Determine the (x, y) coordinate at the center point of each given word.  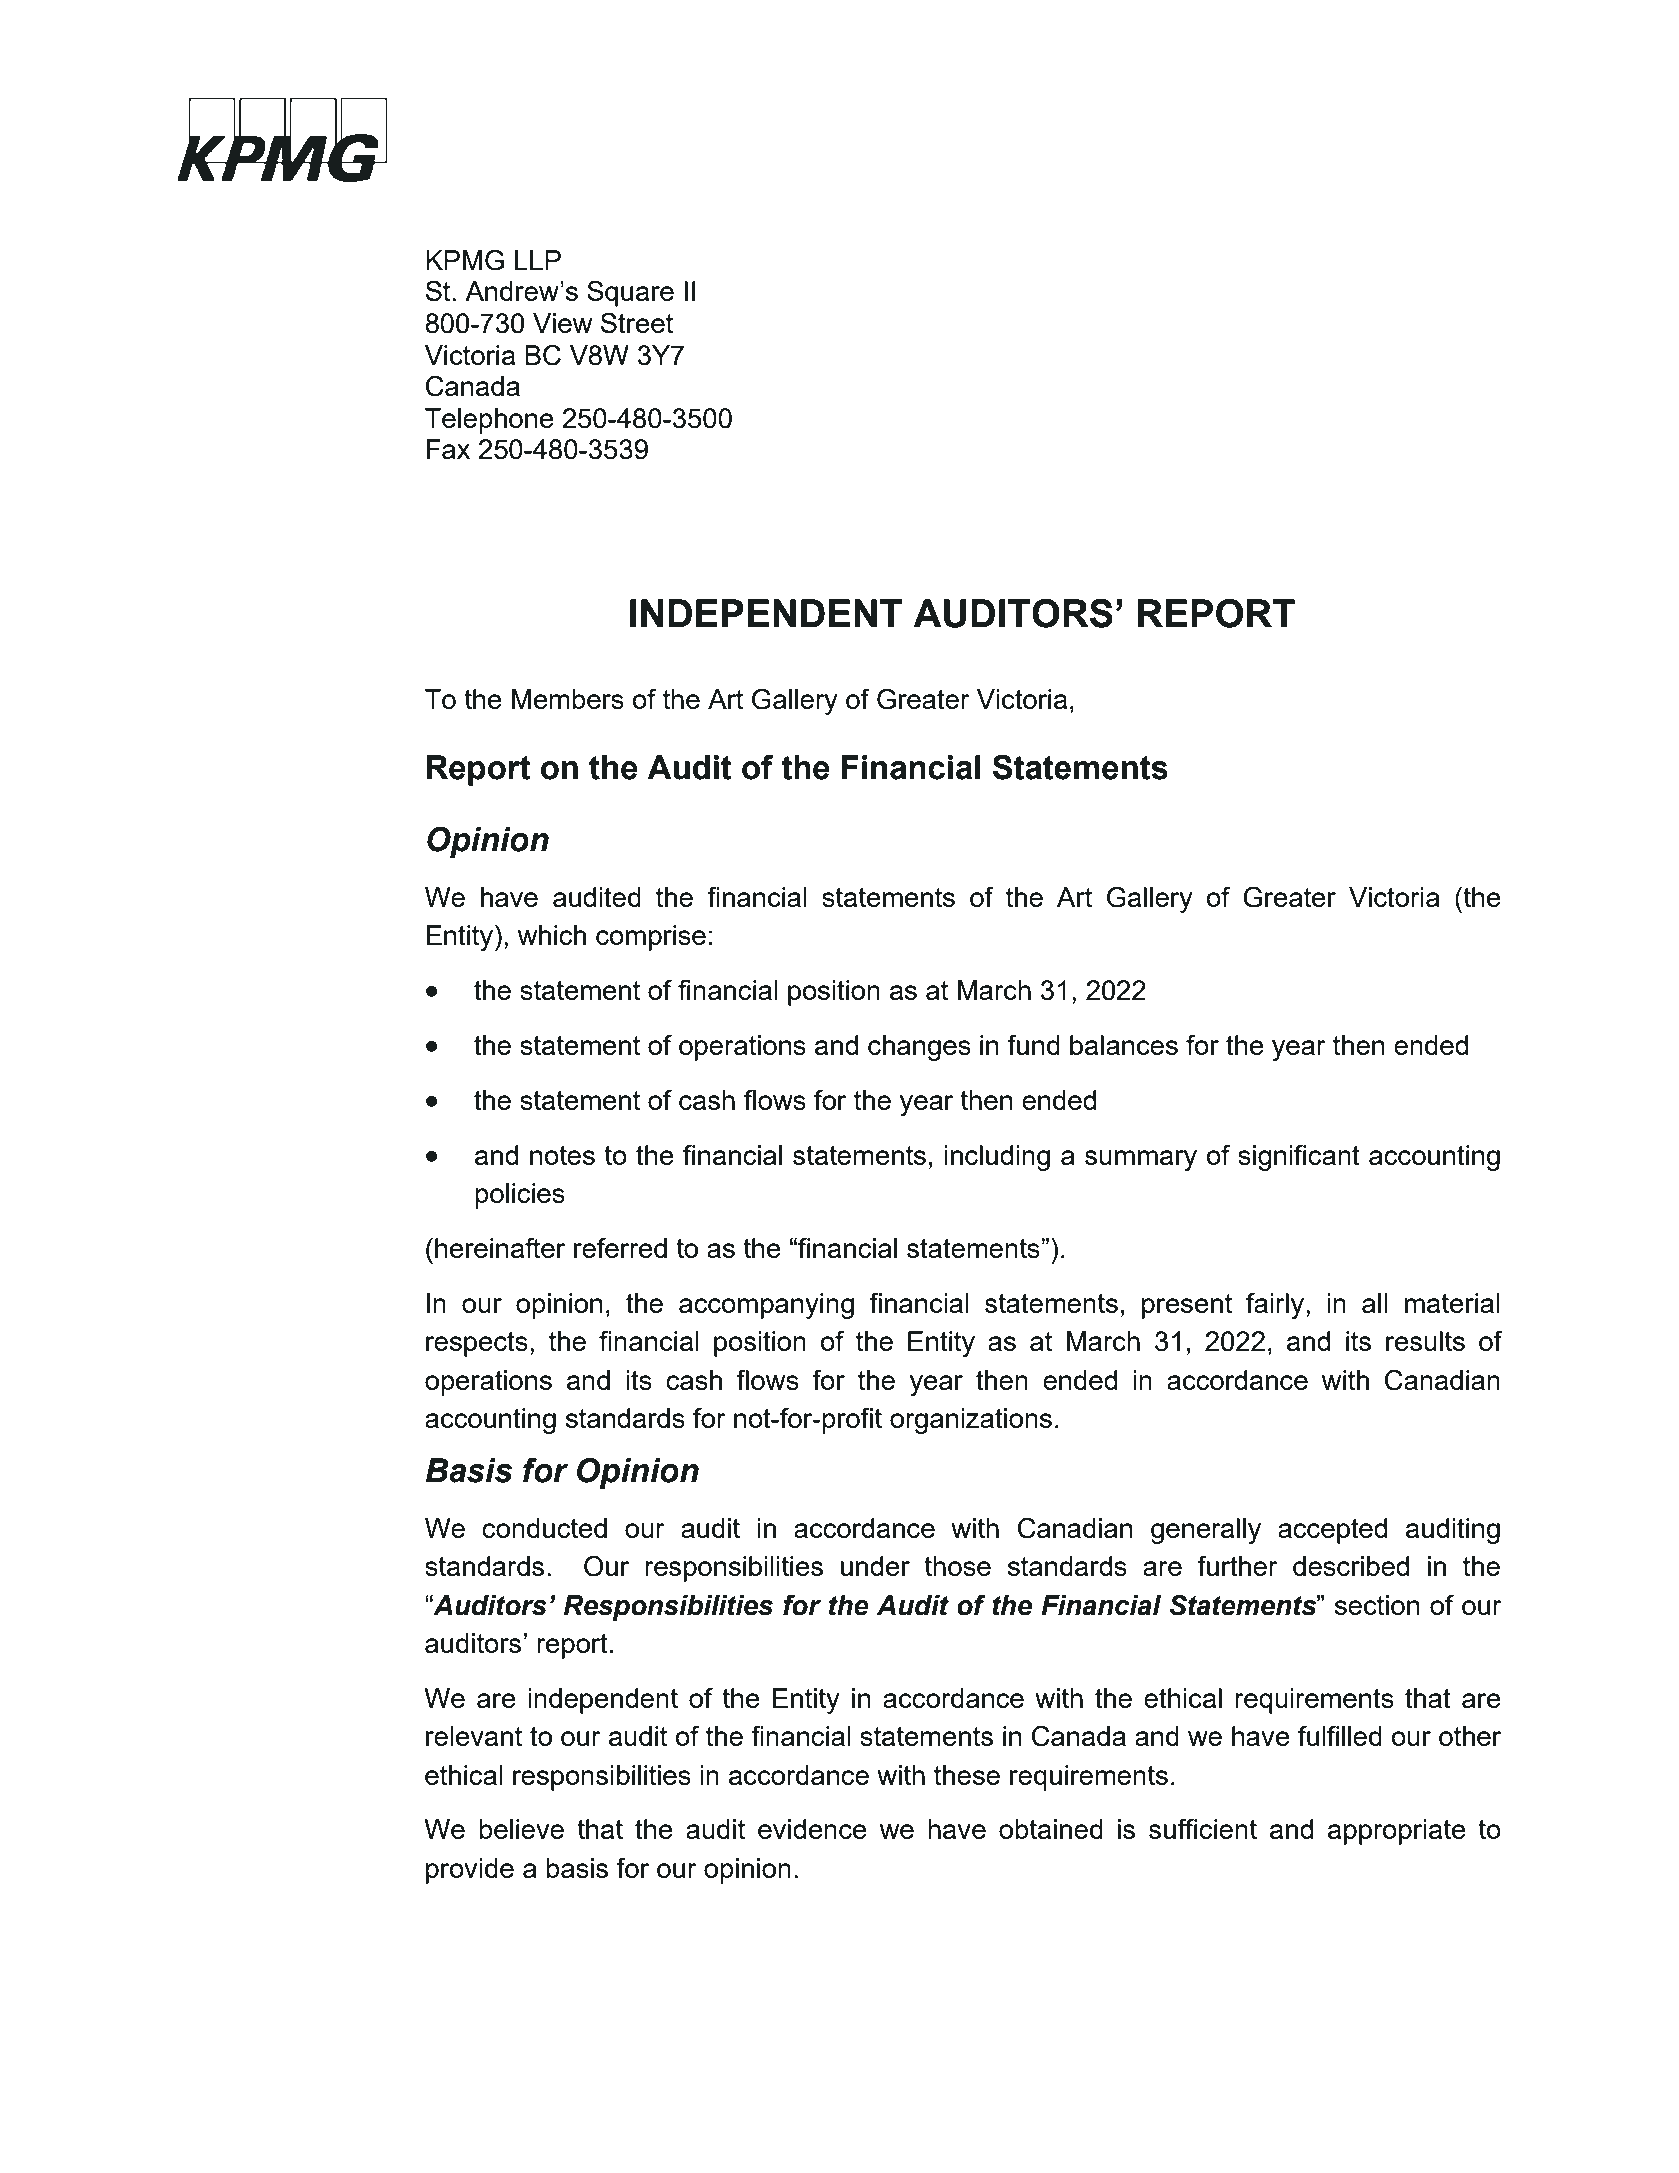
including (997, 1158)
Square (630, 293)
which (552, 935)
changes (919, 1048)
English (934, 2047)
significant (1299, 1158)
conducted (544, 1528)
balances (1124, 1045)
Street (637, 322)
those (957, 1566)
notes (562, 1155)
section (1377, 1605)
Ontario (566, 2027)
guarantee (1148, 2049)
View (562, 323)
